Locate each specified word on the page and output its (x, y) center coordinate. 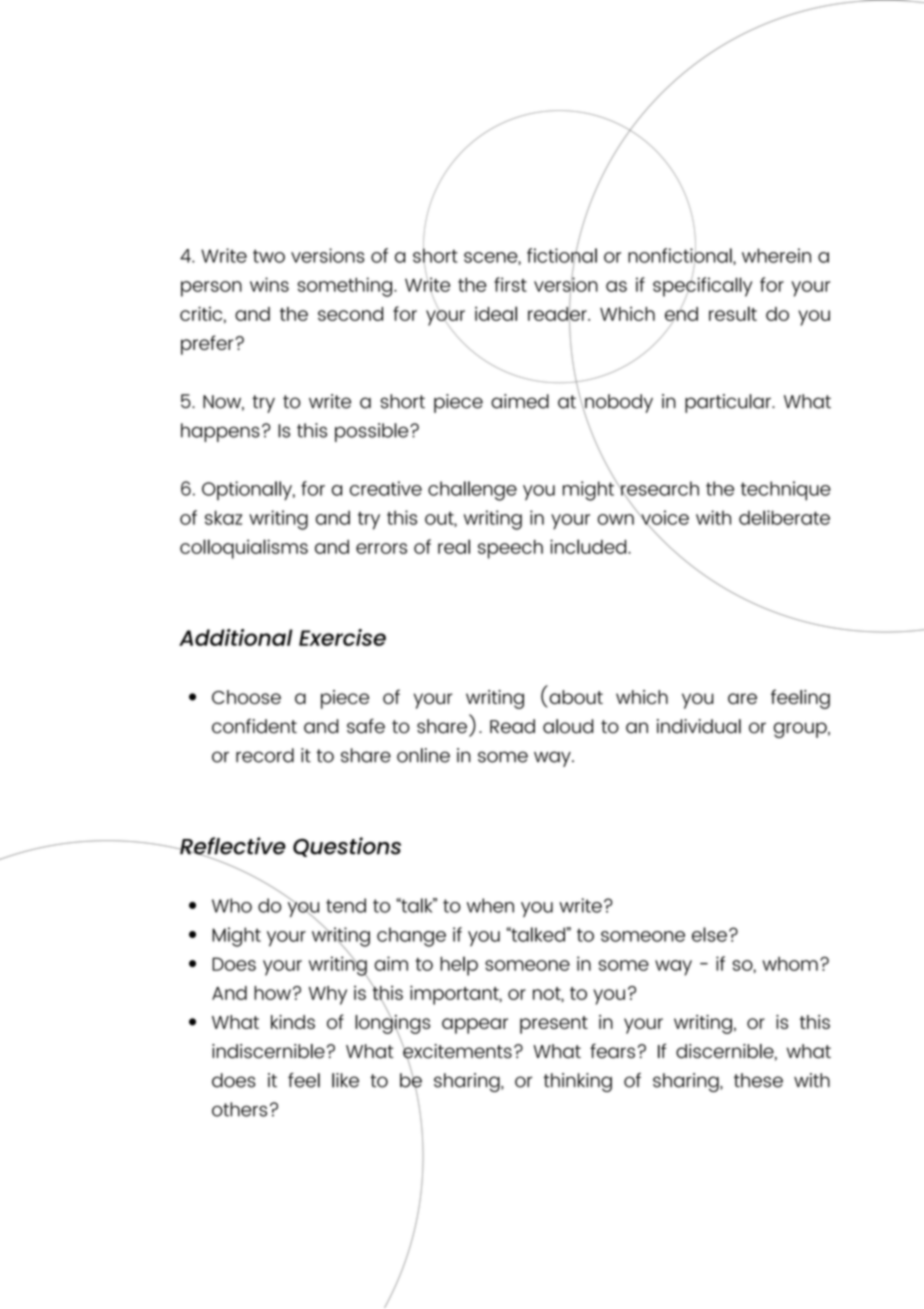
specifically (702, 287)
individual (699, 726)
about (575, 698)
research (659, 489)
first (510, 284)
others (239, 1109)
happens (220, 432)
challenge (472, 491)
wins (269, 284)
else (709, 934)
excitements (456, 1051)
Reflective (232, 847)
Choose (246, 697)
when (490, 905)
